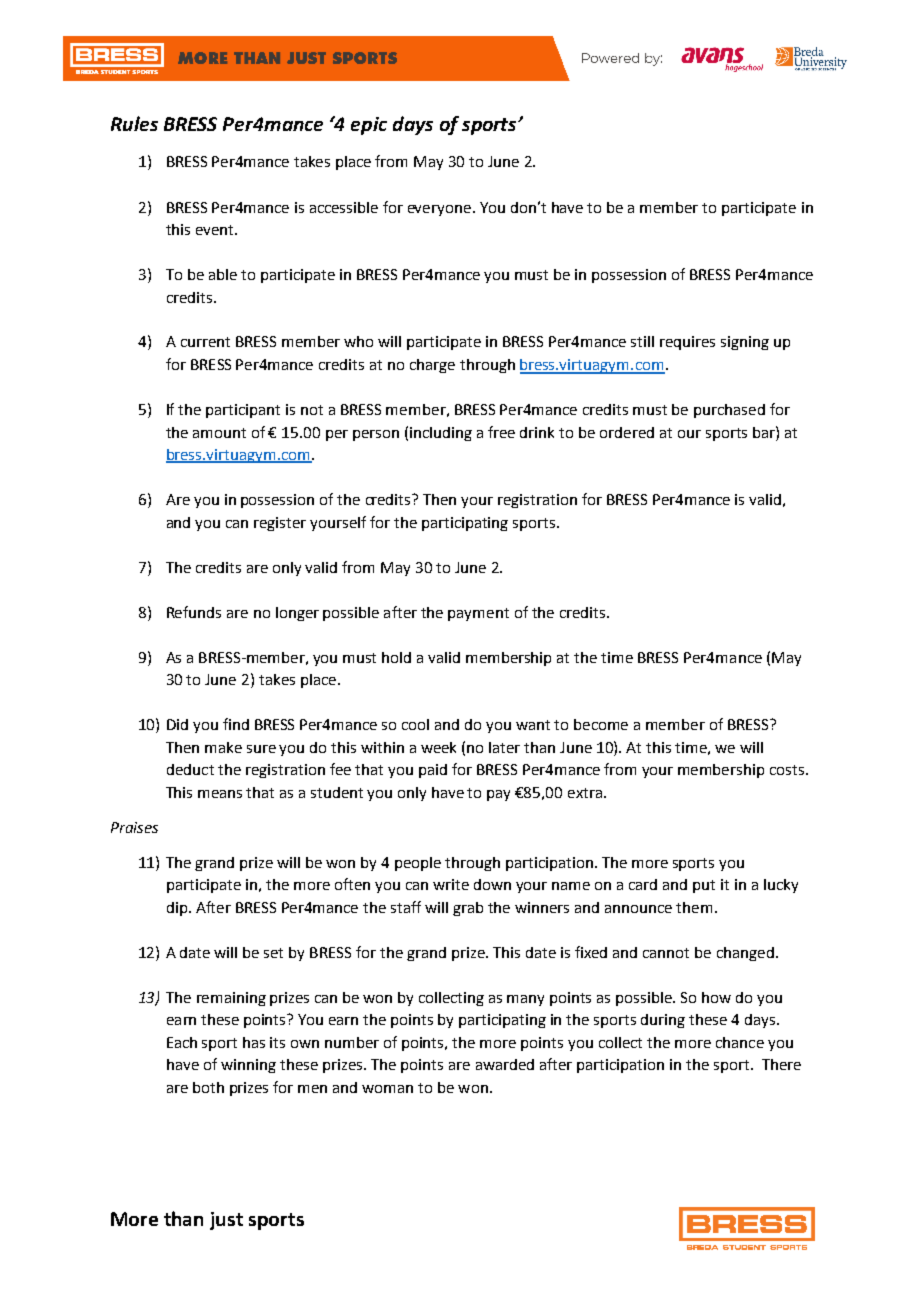  Describe the element at coordinates (687, 343) in the screenshot. I see `requires` at that location.
